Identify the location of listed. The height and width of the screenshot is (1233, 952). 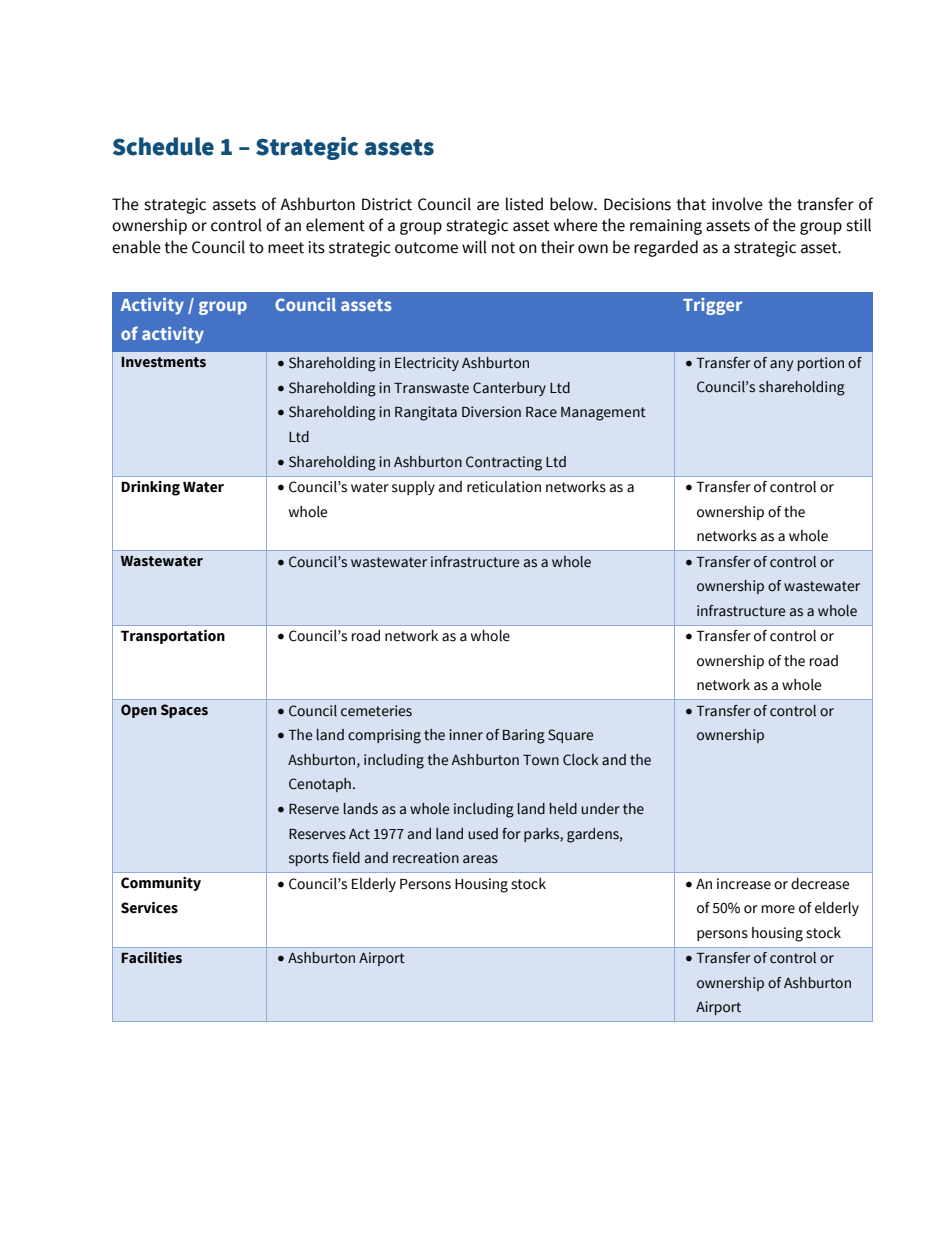
(524, 204).
